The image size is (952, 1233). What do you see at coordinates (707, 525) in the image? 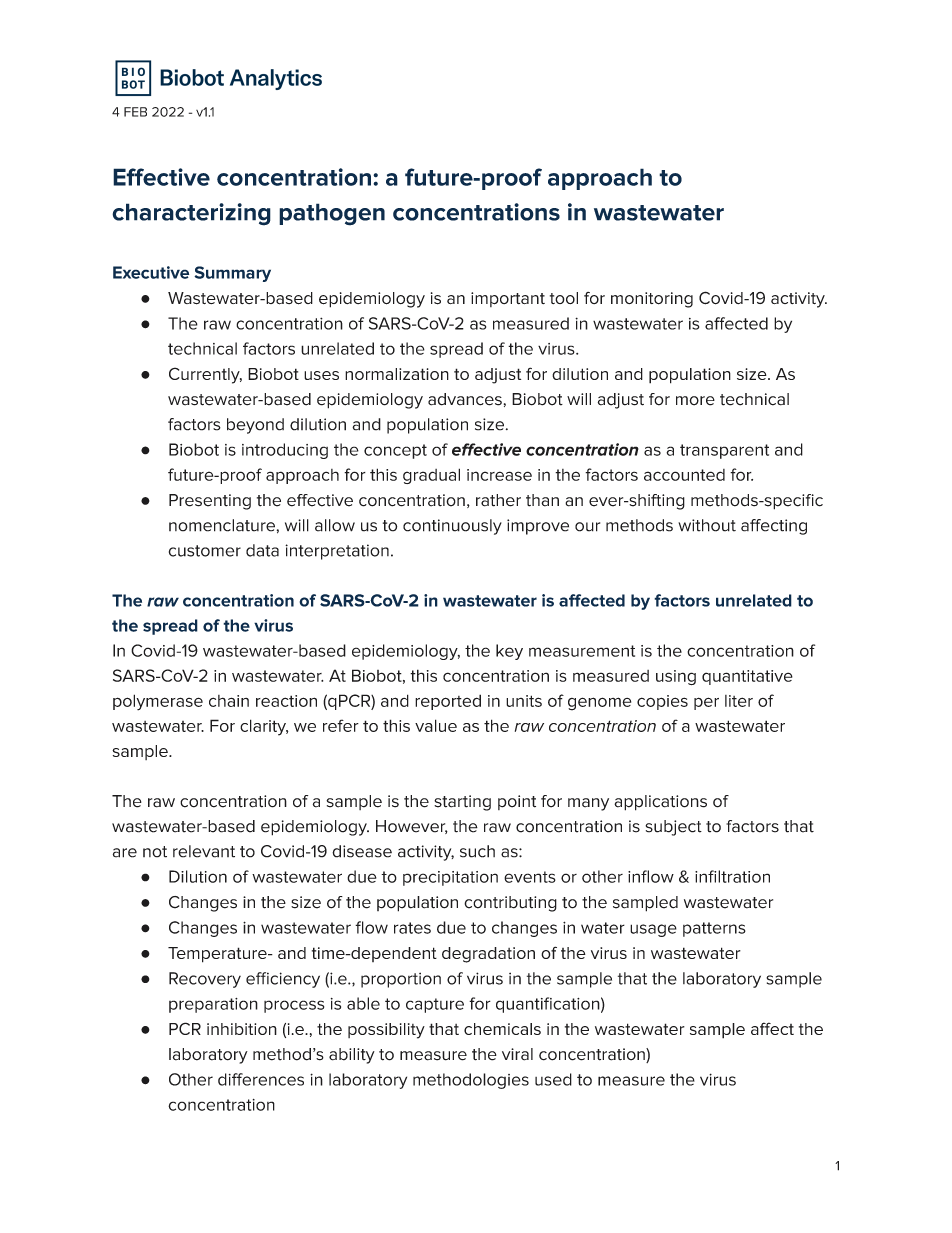
I see `without` at bounding box center [707, 525].
